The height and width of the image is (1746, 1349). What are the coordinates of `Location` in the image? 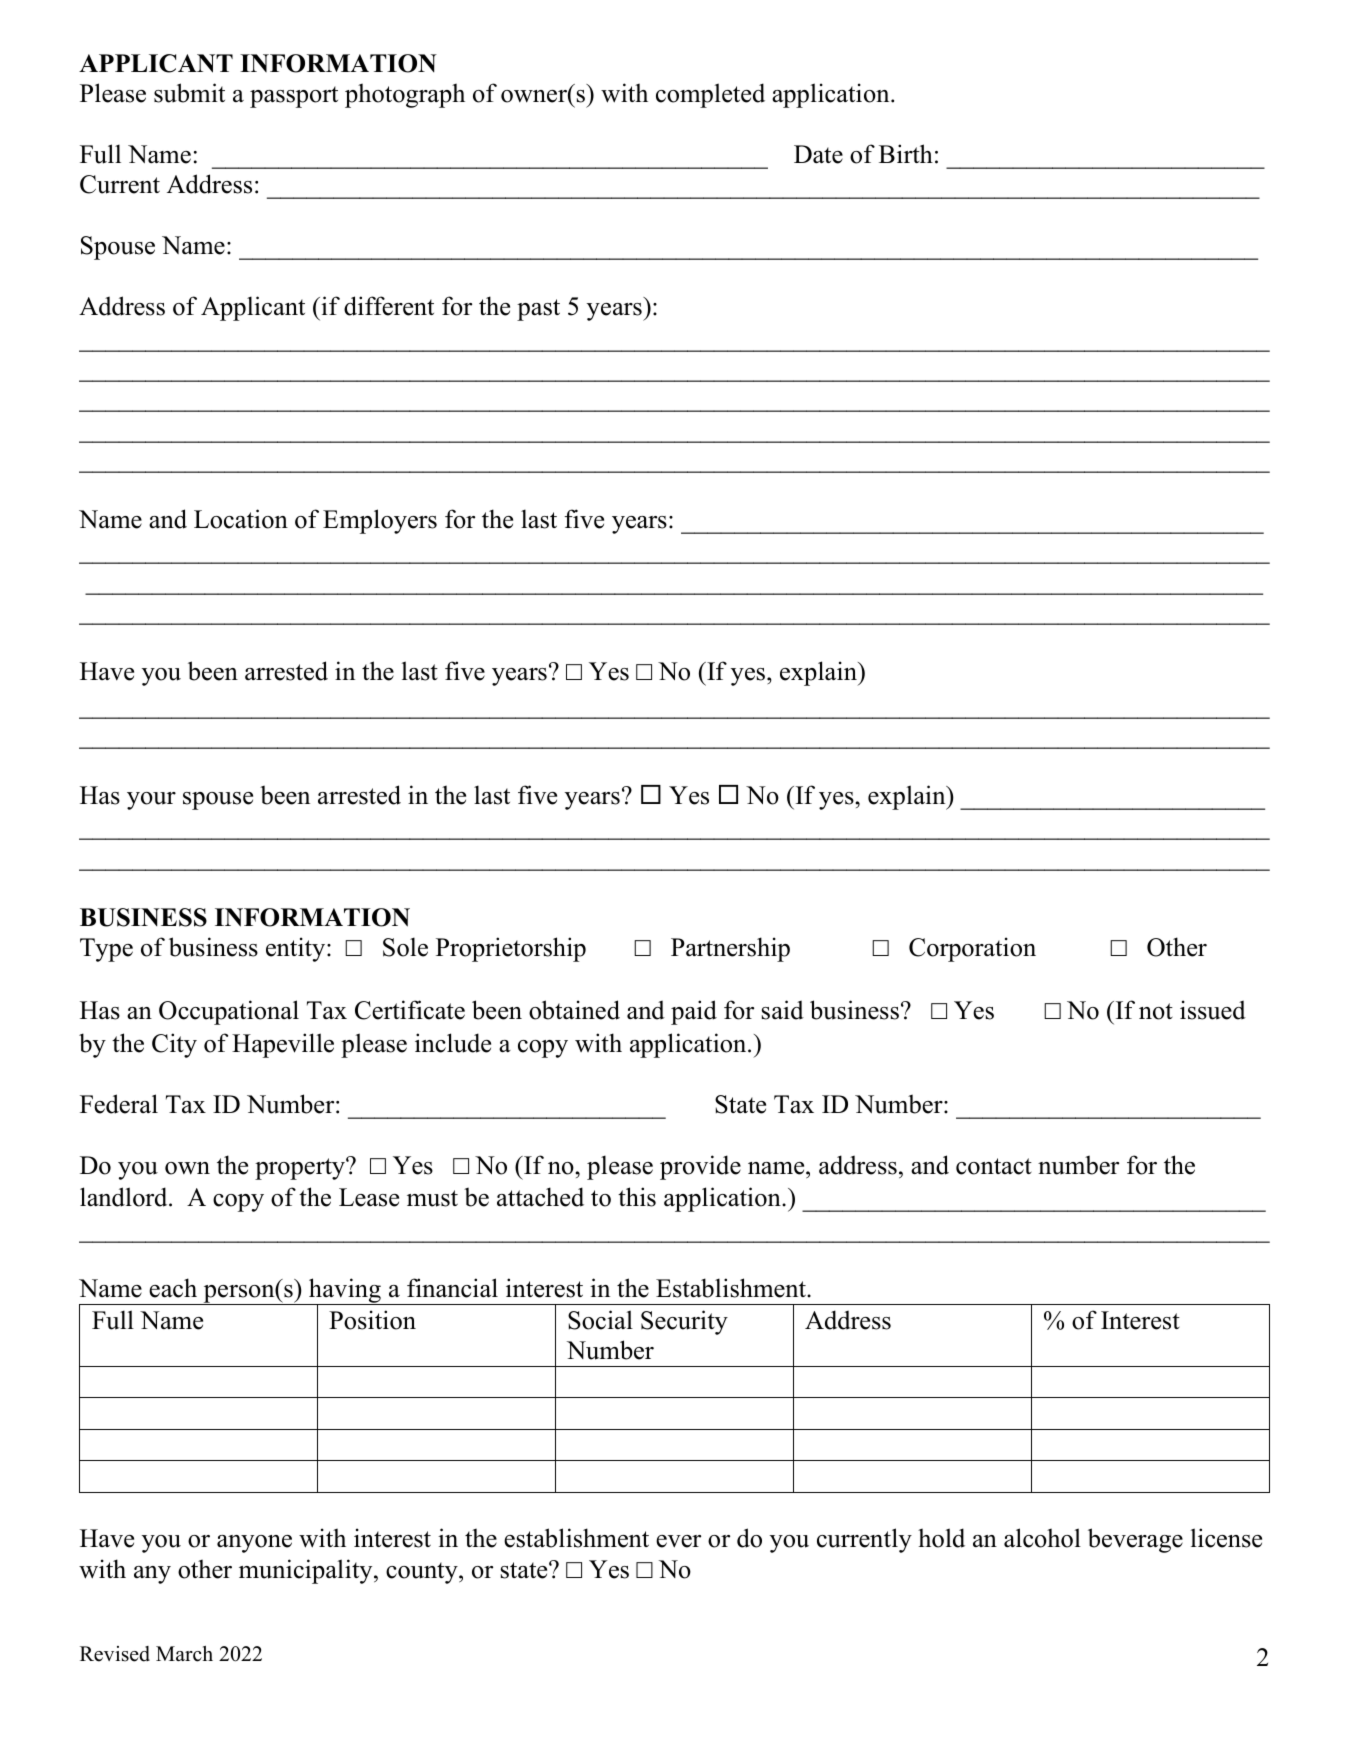 It's located at (241, 519).
